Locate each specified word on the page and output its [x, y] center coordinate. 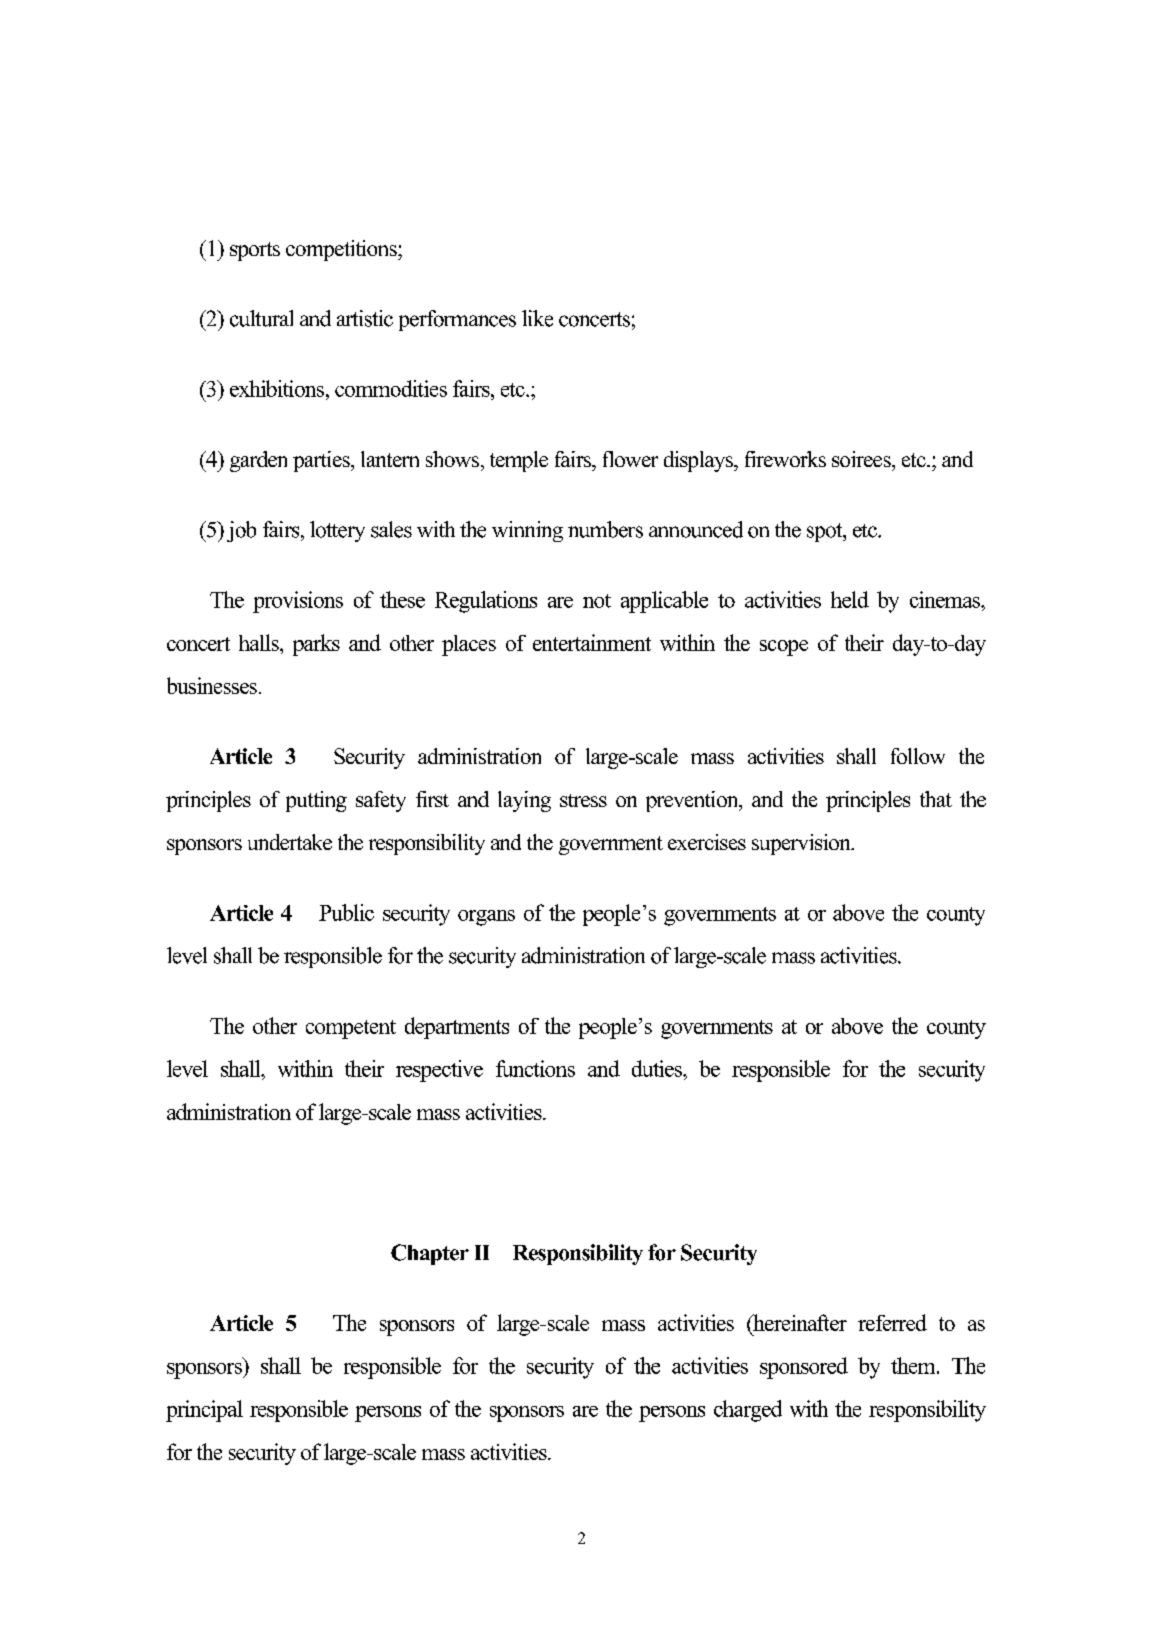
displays [700, 461]
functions [535, 1068]
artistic [365, 318]
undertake [290, 842]
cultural [261, 318]
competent [351, 1029]
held [850, 599]
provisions [298, 602]
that [936, 799]
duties [658, 1068]
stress [583, 800]
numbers [605, 529]
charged [748, 1411]
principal [204, 1411]
